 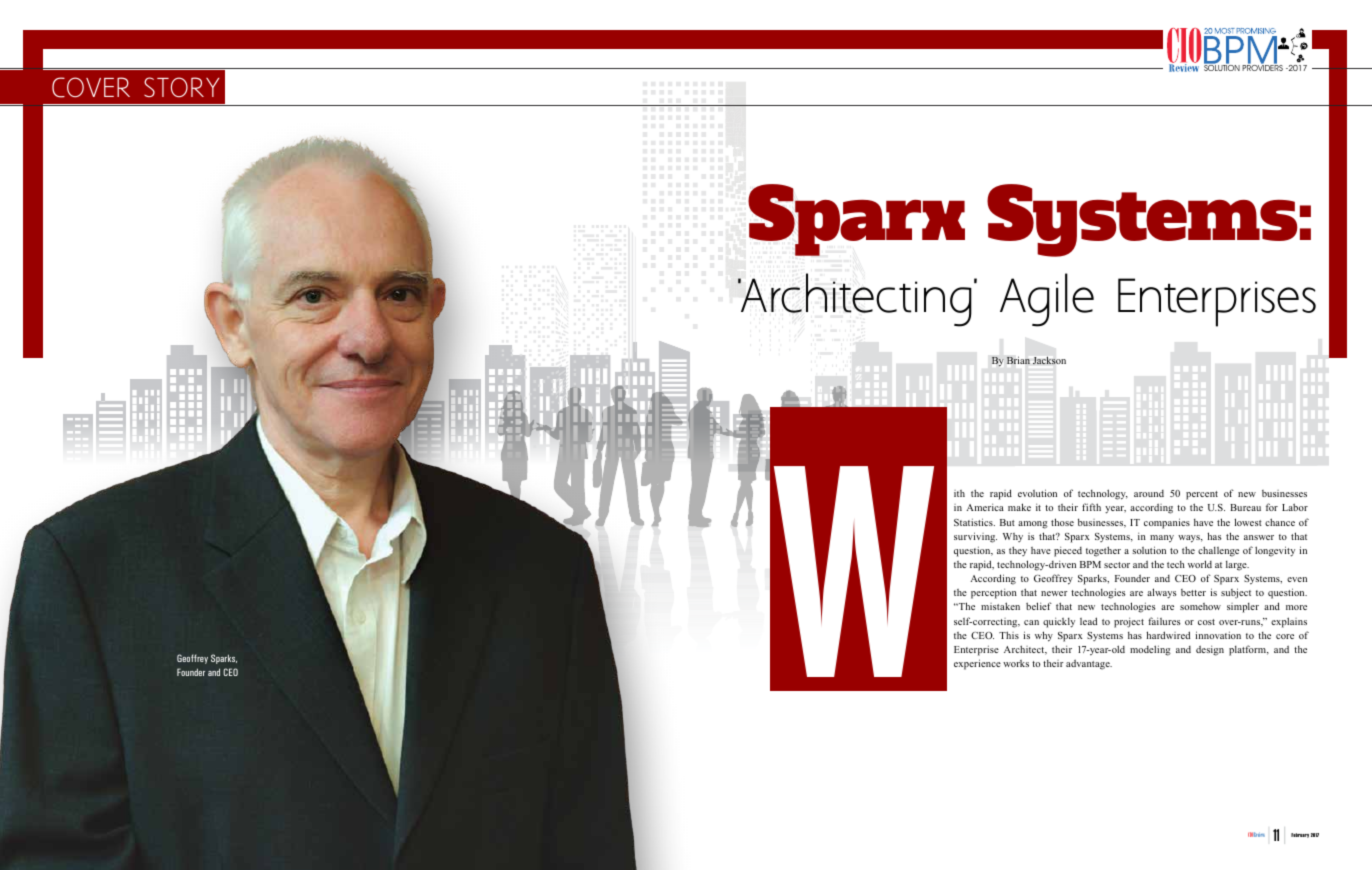 I want to click on works, so click(x=1016, y=663).
